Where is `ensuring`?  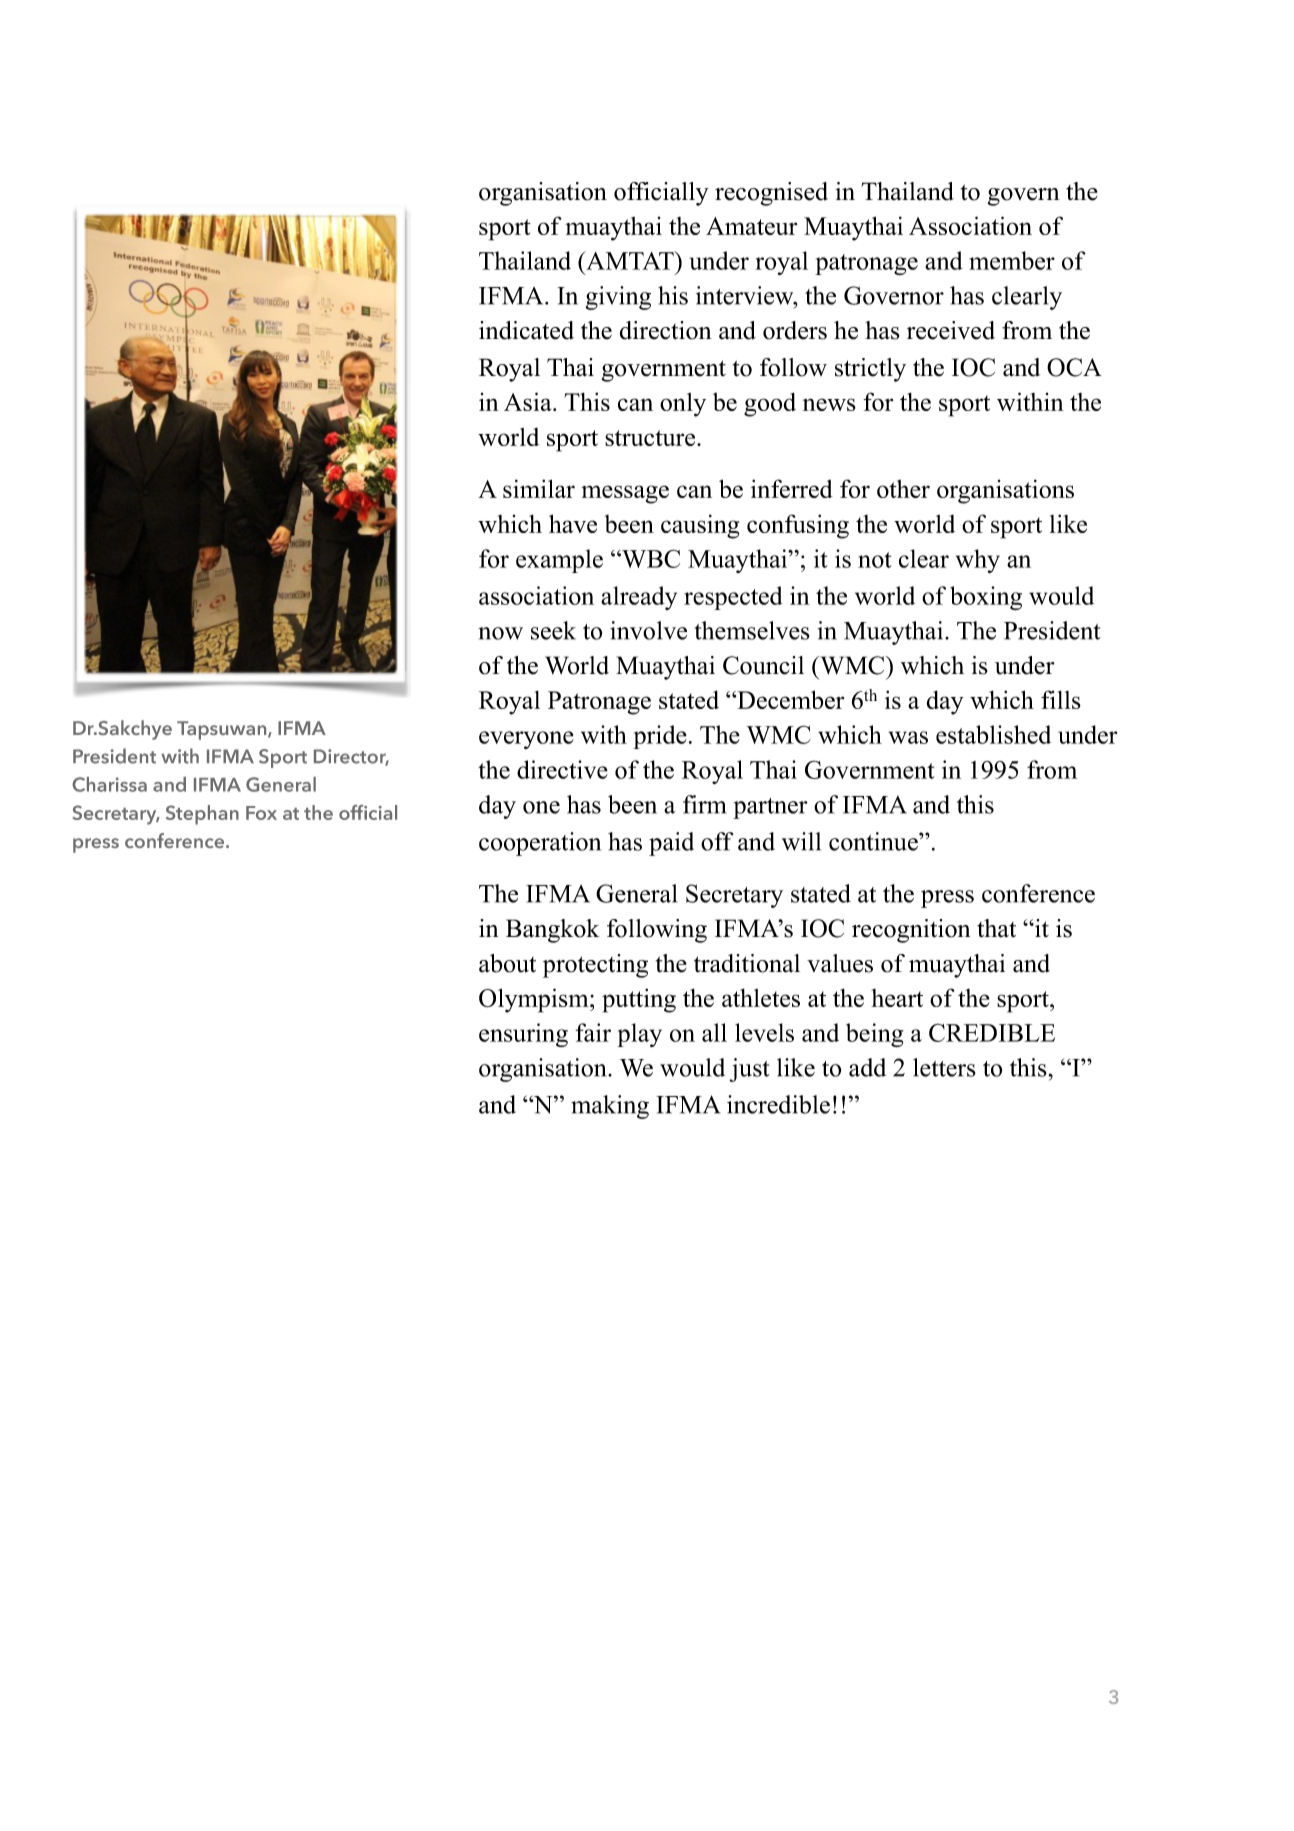
ensuring is located at coordinates (523, 1035).
